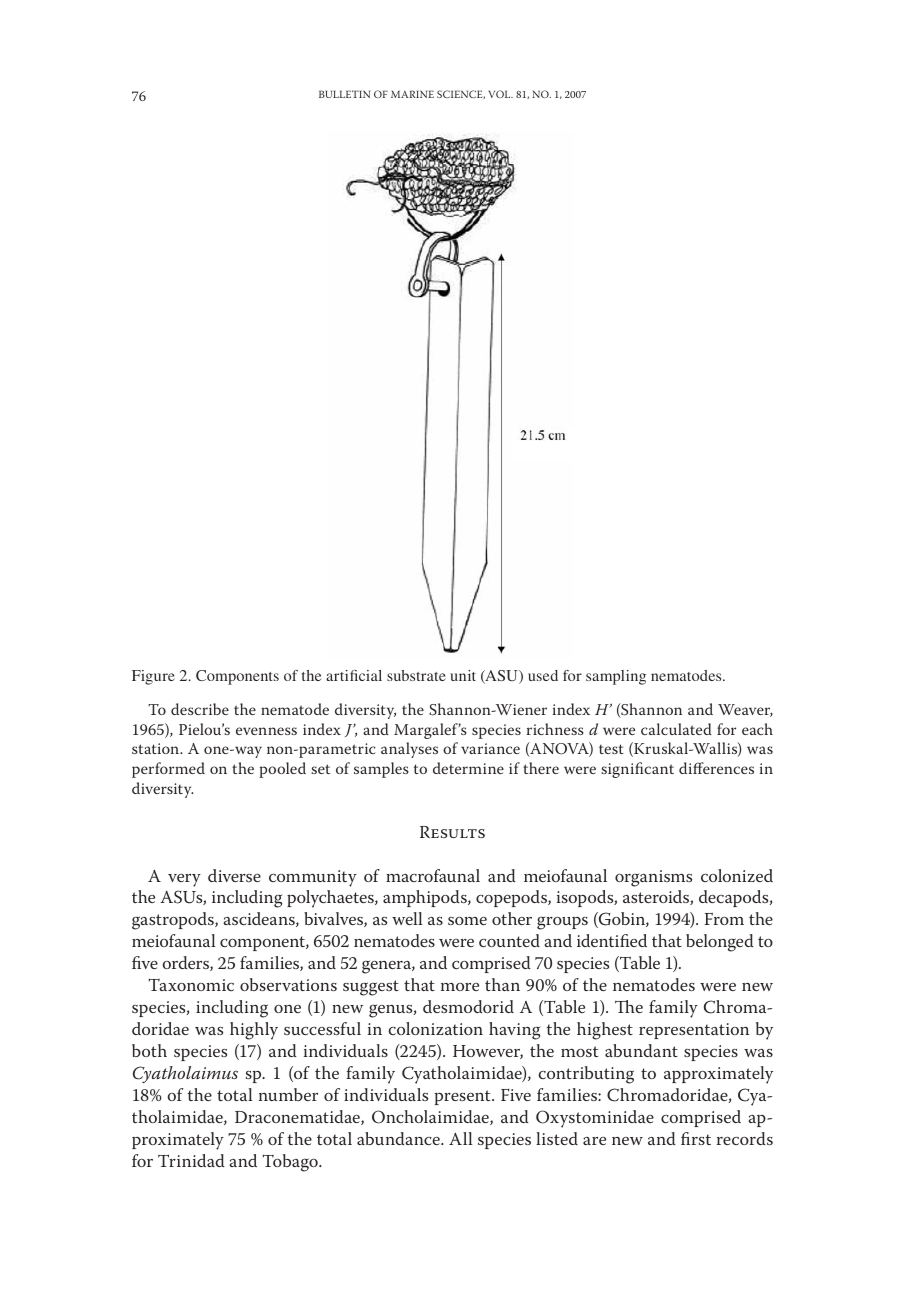 The image size is (905, 1316). What do you see at coordinates (745, 710) in the document?
I see `Weaver` at bounding box center [745, 710].
